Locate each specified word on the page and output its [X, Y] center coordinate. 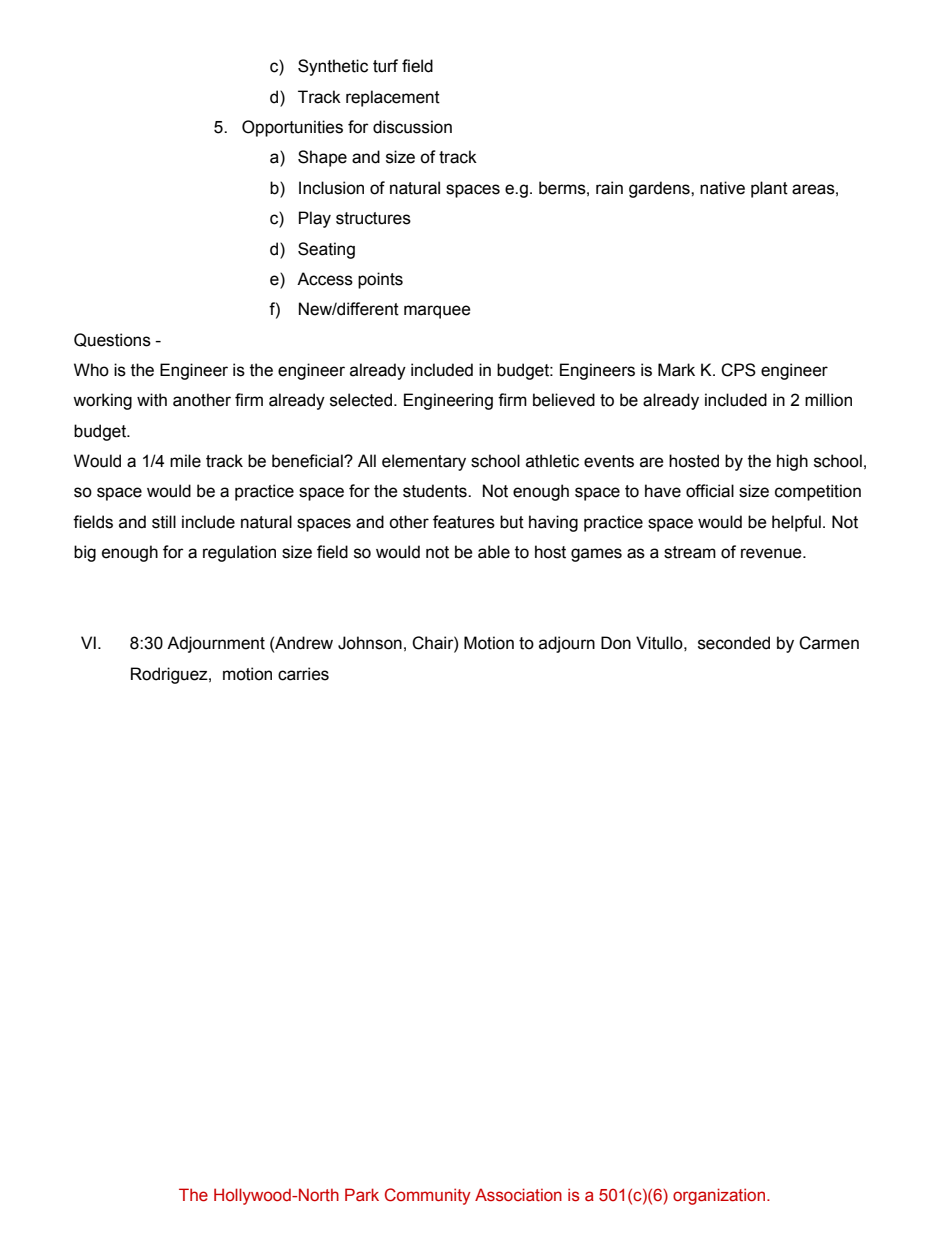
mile [185, 461]
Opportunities [292, 128]
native [722, 188]
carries [303, 674]
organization [720, 1196]
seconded [734, 643]
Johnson [370, 643]
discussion [412, 127]
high [792, 462]
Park [362, 1195]
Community [428, 1196]
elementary [424, 462]
